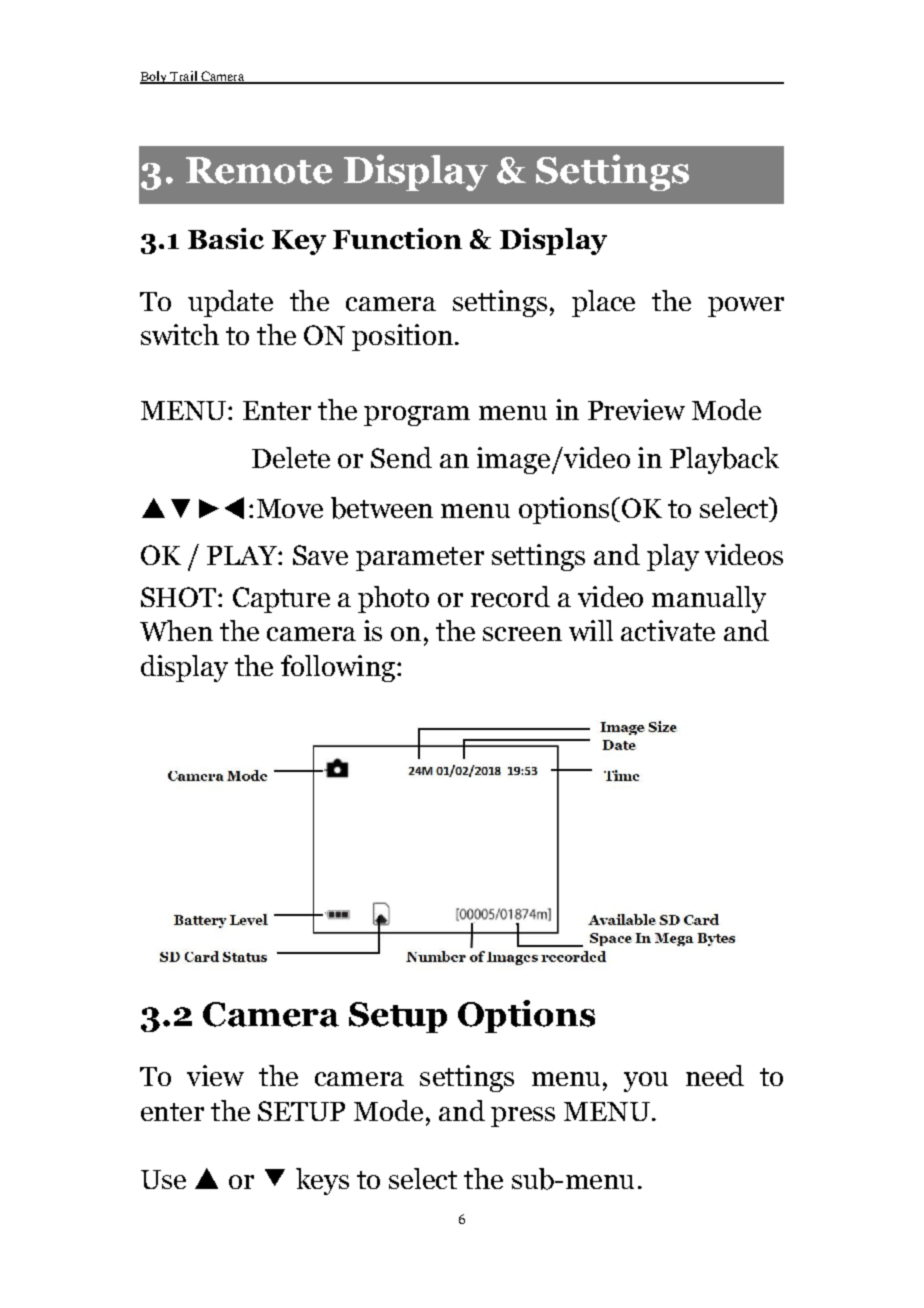  What do you see at coordinates (184, 77) in the screenshot?
I see `Trail` at bounding box center [184, 77].
